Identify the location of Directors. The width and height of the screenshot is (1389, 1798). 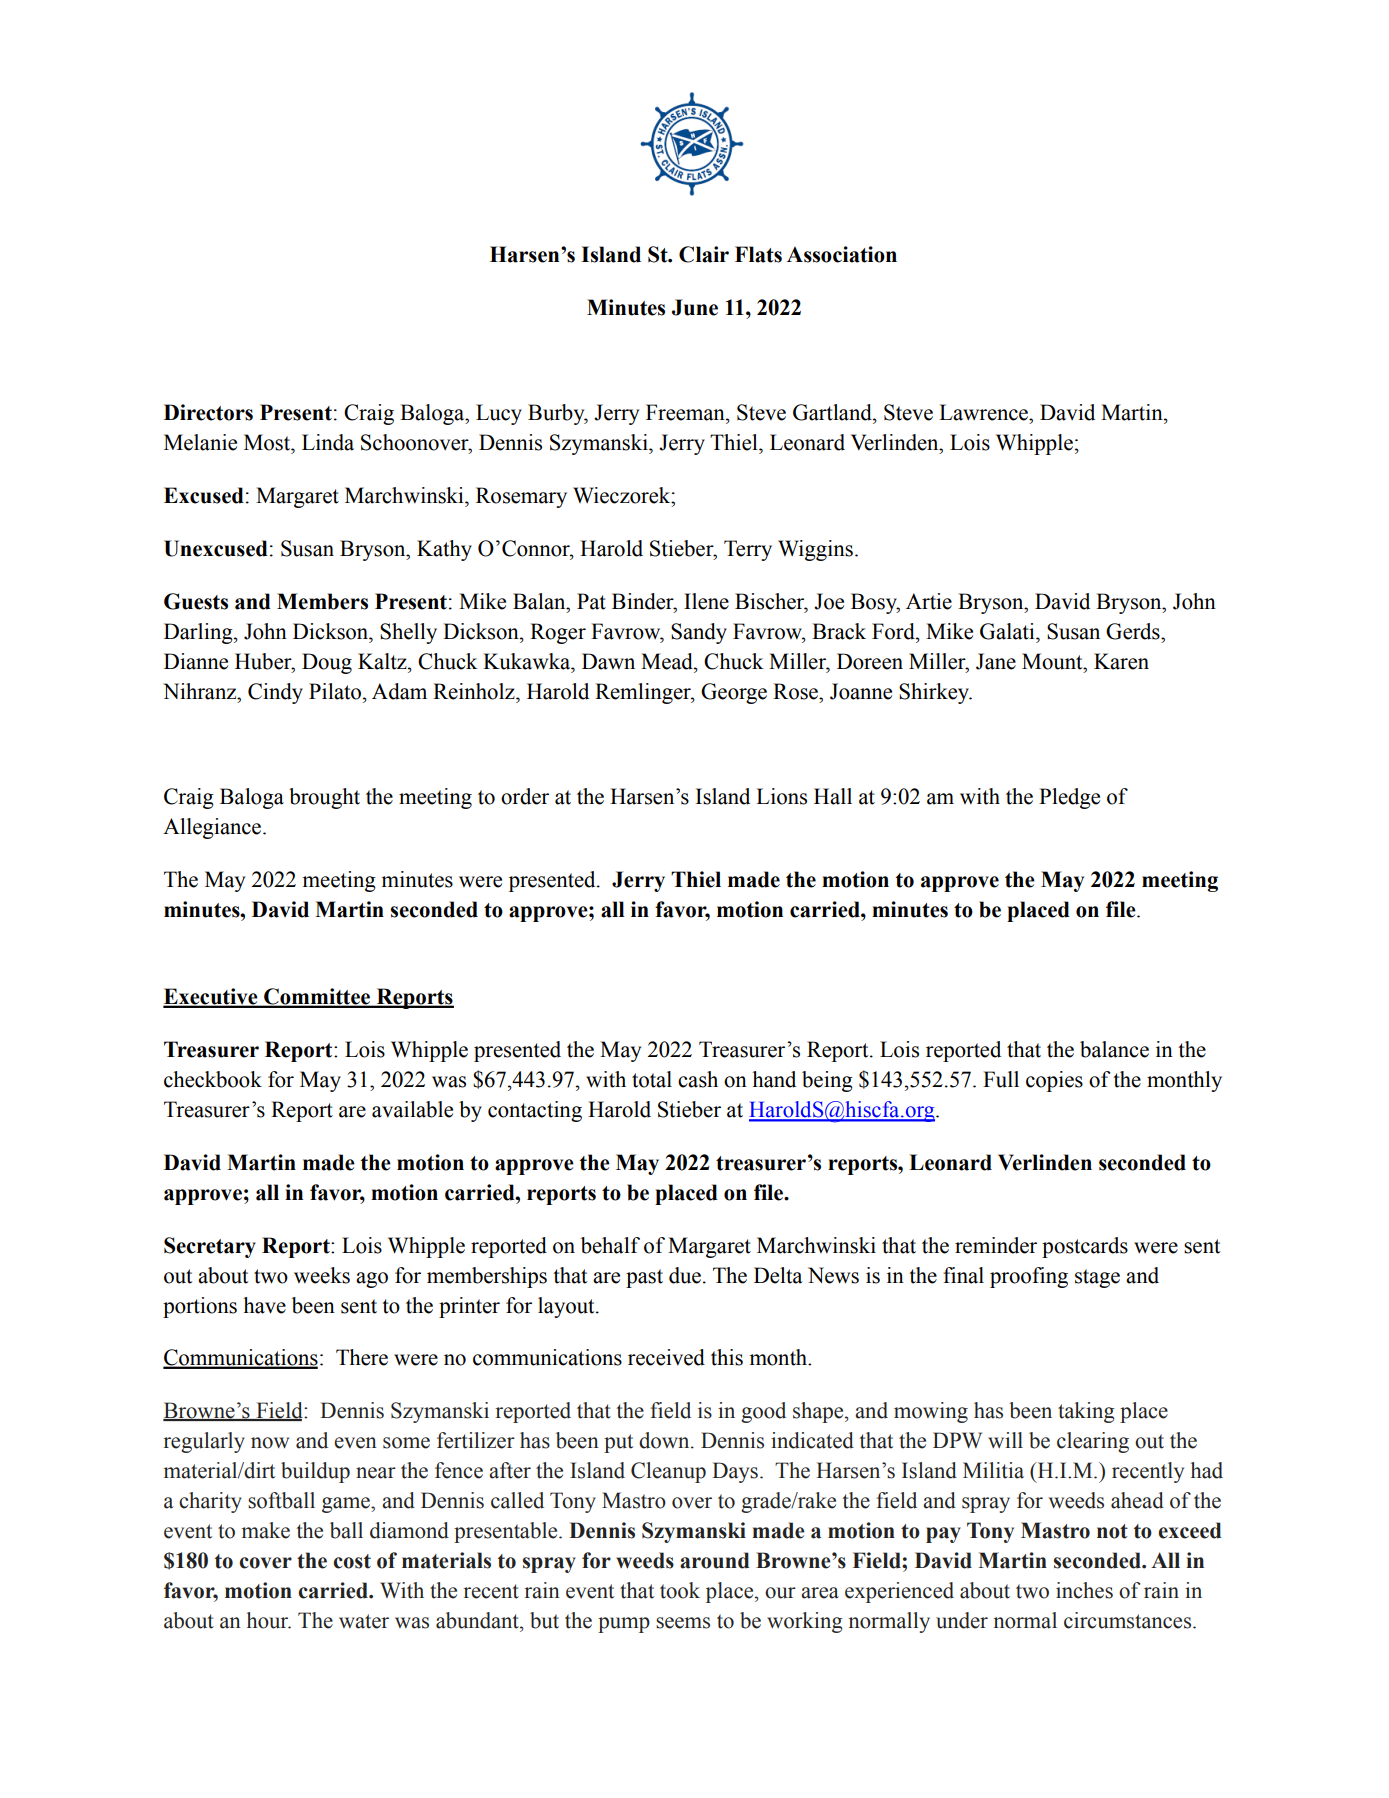
(208, 412).
